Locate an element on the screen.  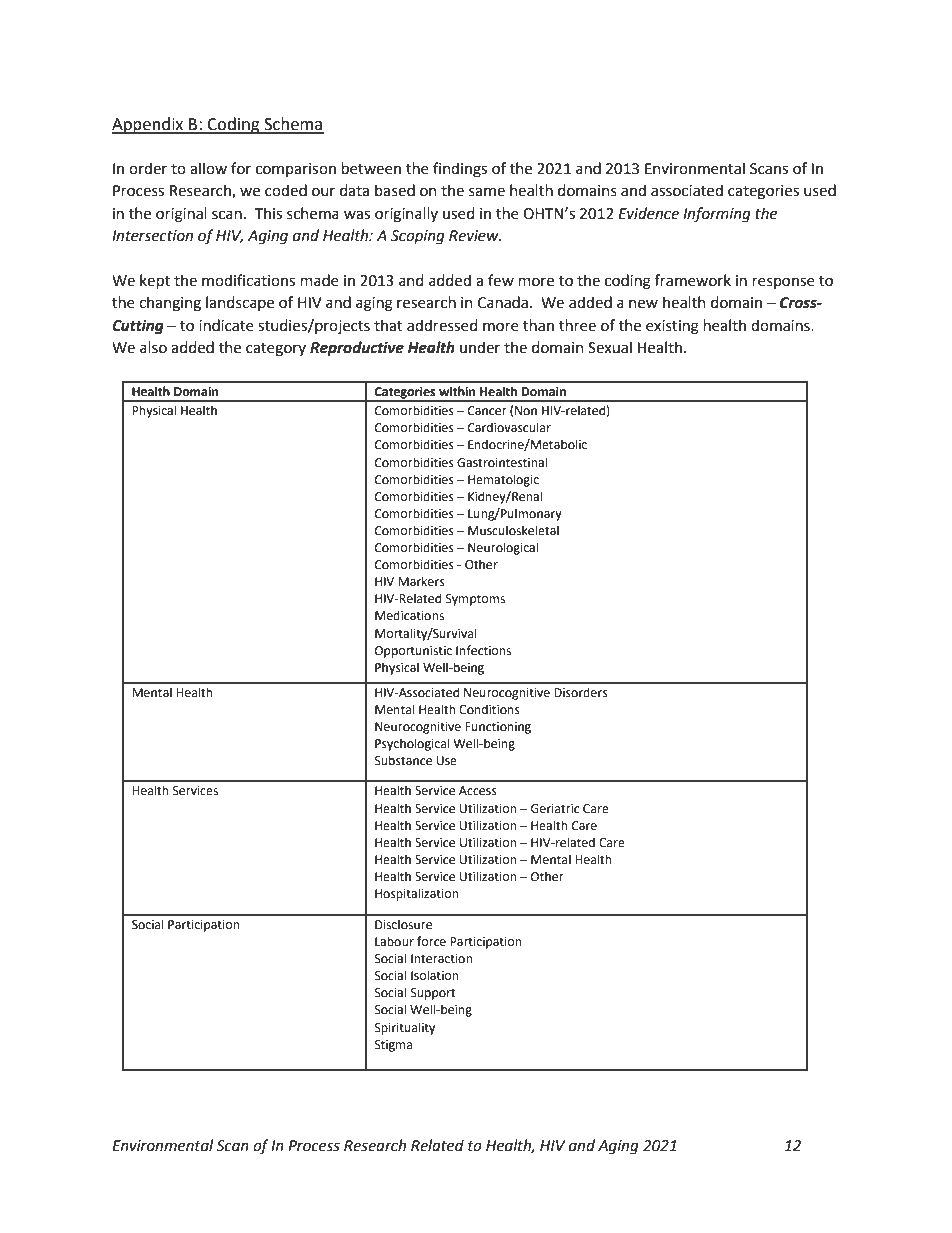
Stigma is located at coordinates (393, 1046).
